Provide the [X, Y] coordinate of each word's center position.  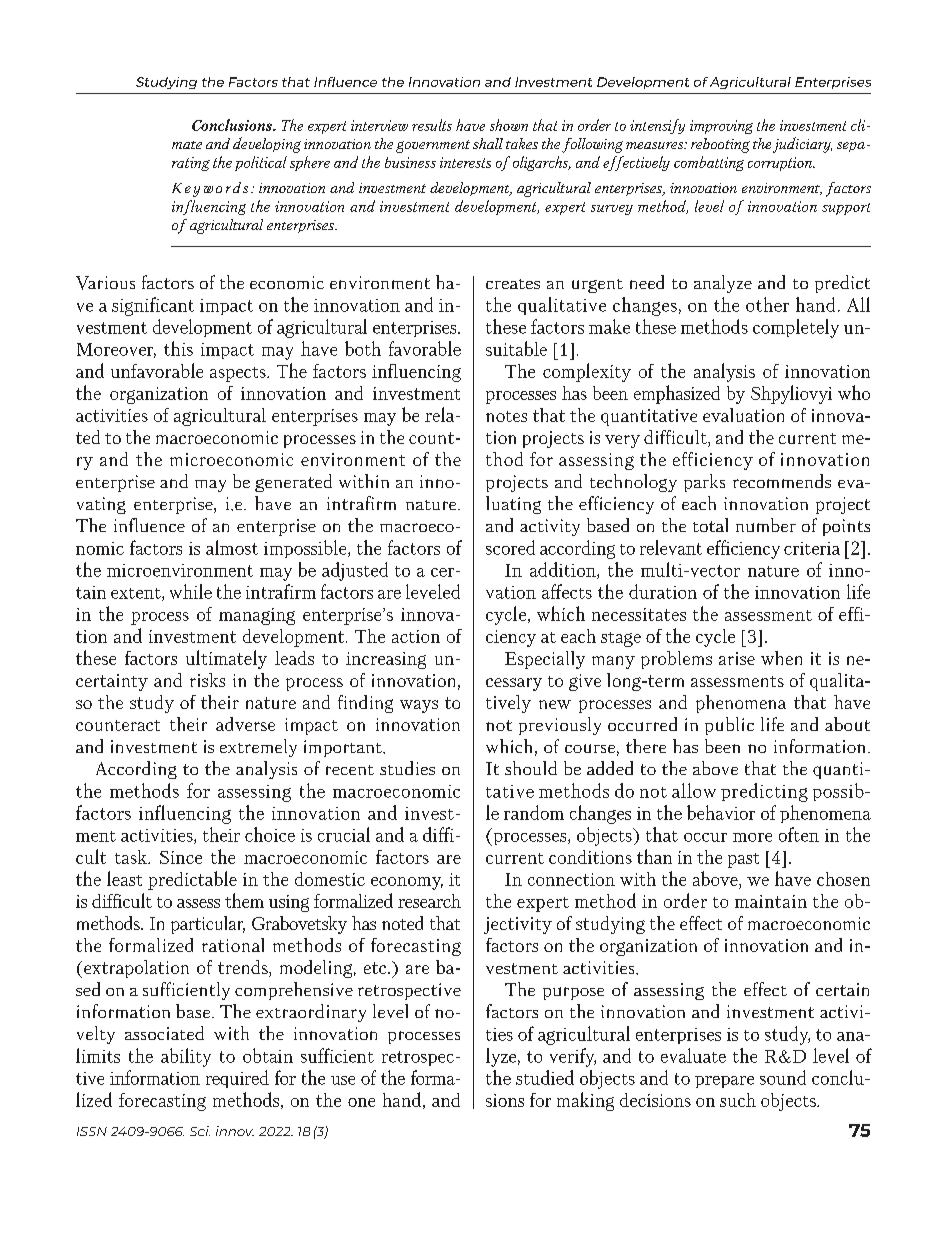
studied [545, 1077]
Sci [200, 1131]
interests [465, 162]
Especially [545, 660]
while [191, 591]
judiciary [802, 145]
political [261, 163]
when [781, 658]
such [738, 1100]
